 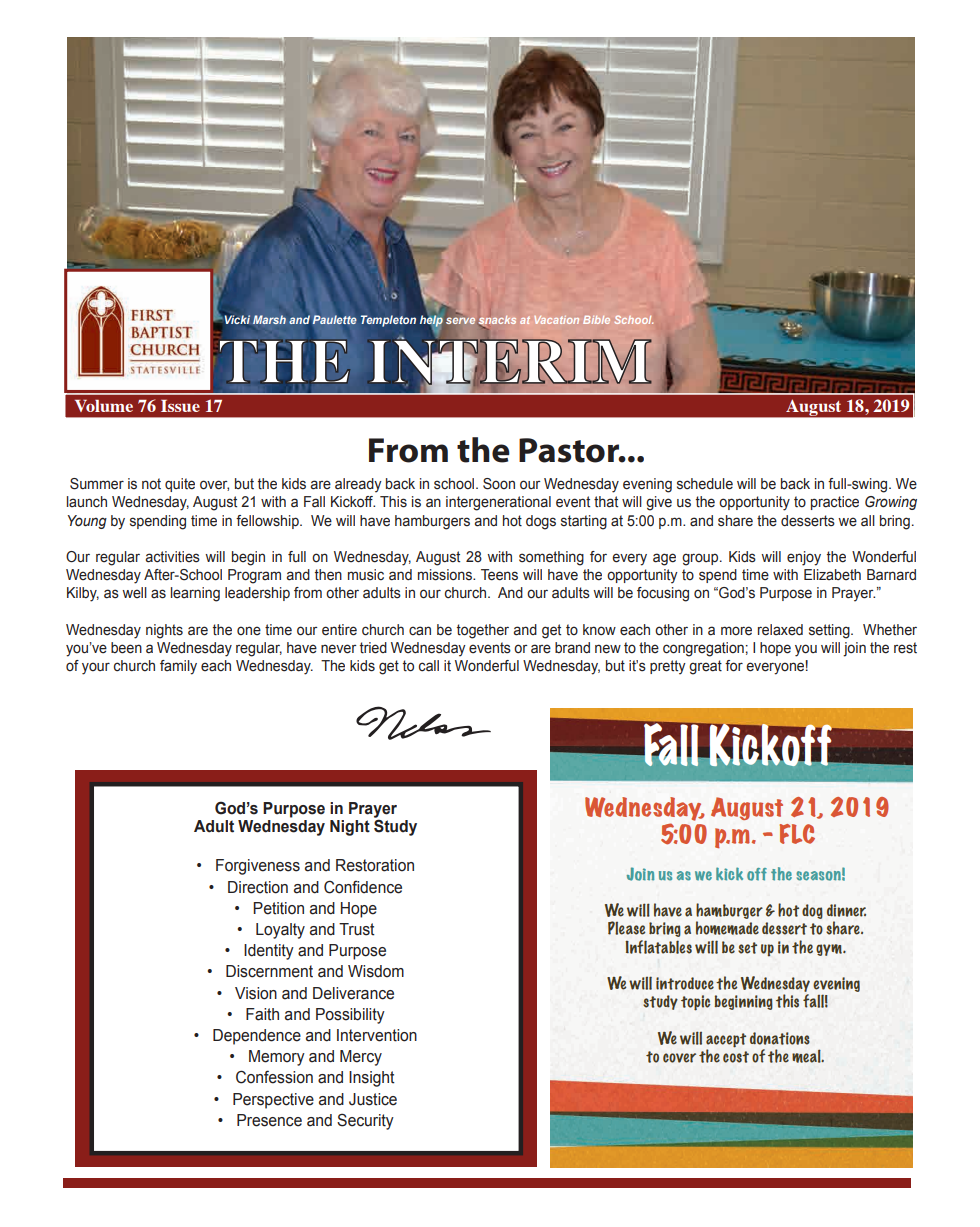 What do you see at coordinates (237, 319) in the screenshot?
I see `Vicki` at bounding box center [237, 319].
